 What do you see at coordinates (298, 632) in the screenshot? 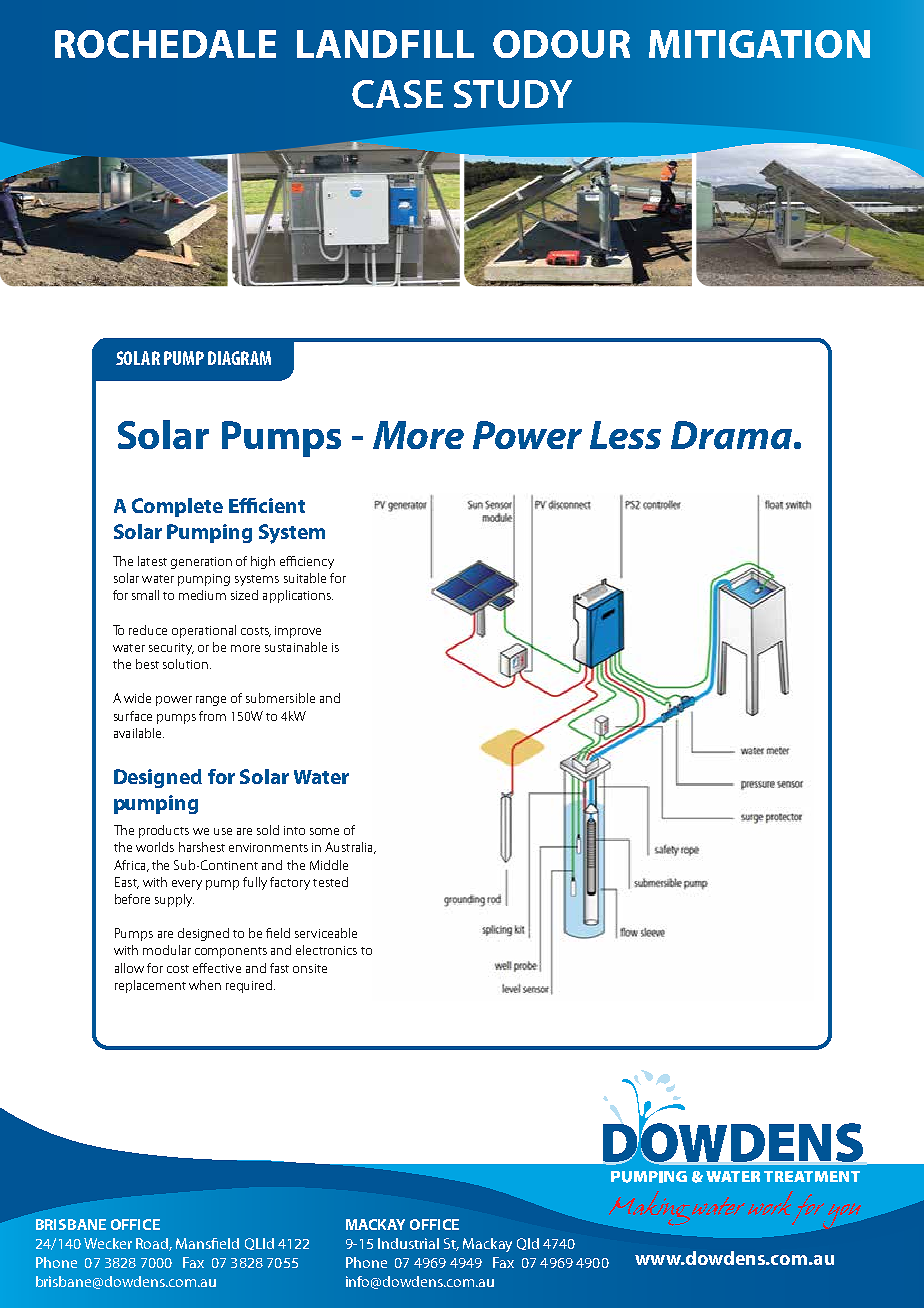
I see `improve` at bounding box center [298, 632].
